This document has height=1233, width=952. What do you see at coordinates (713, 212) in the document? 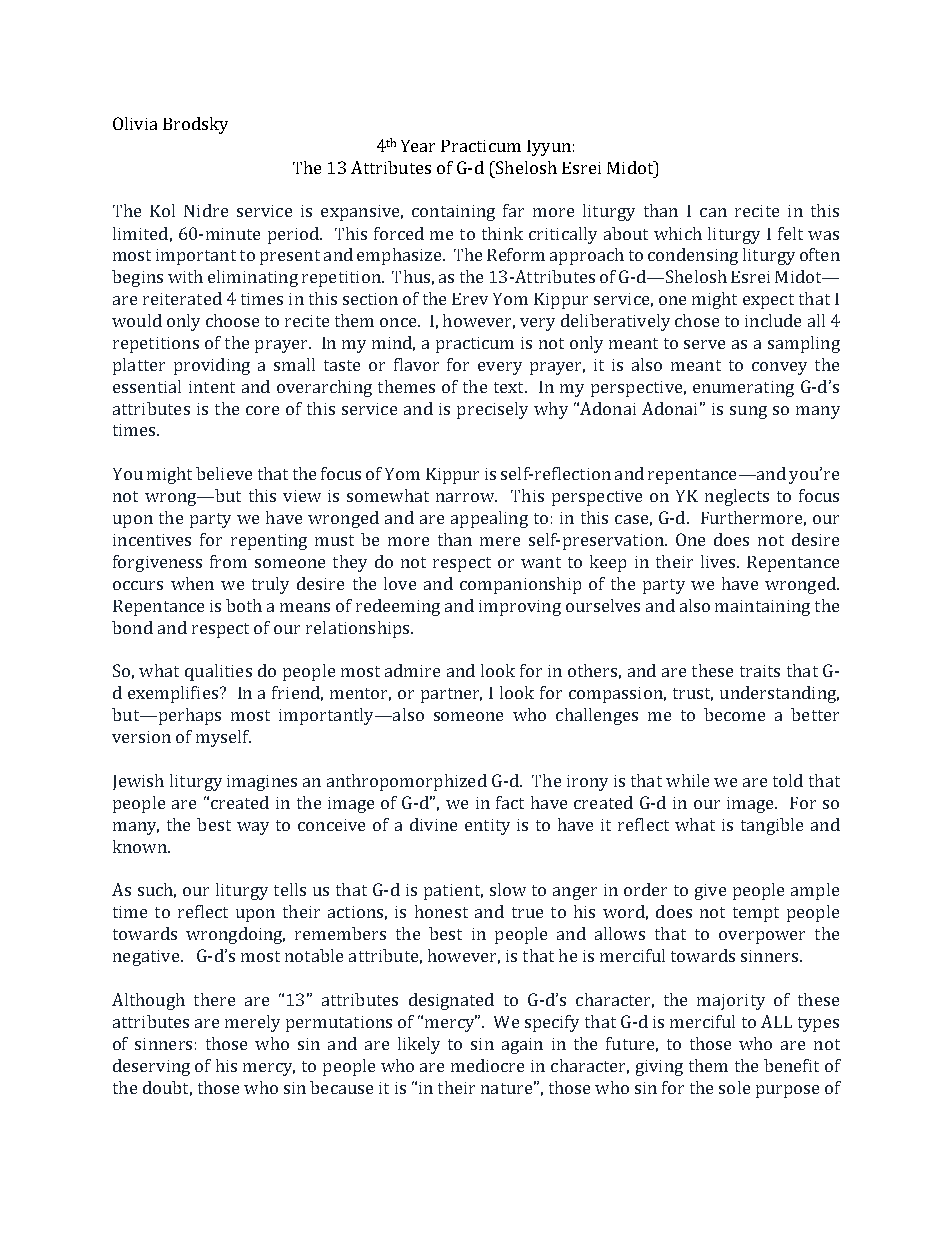
I see `can` at bounding box center [713, 212].
